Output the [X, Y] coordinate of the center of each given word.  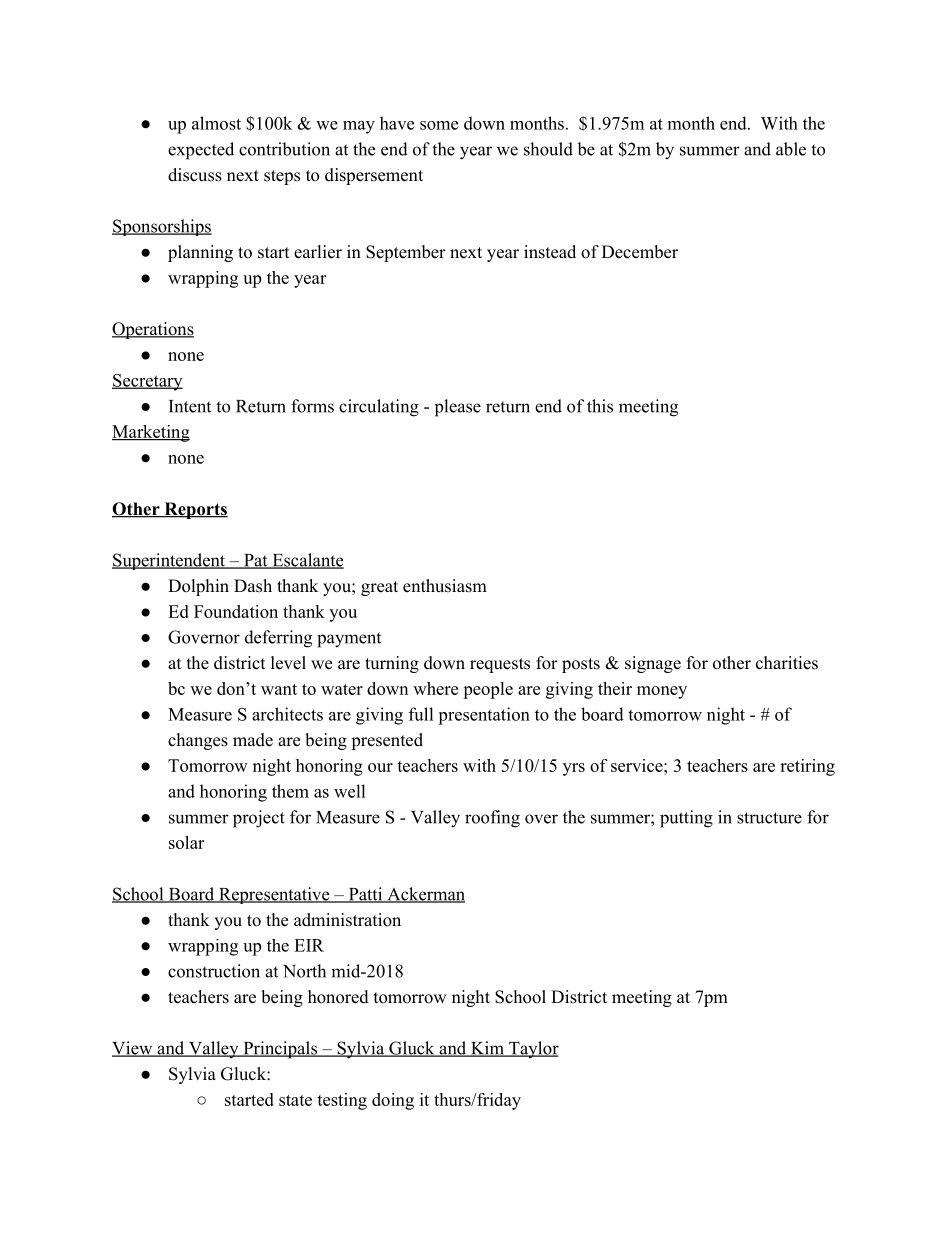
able [791, 149]
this [600, 406]
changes [198, 741]
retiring [807, 767]
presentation [484, 716]
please [458, 408]
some [439, 125]
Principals [280, 1050]
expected [201, 151]
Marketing [151, 433]
